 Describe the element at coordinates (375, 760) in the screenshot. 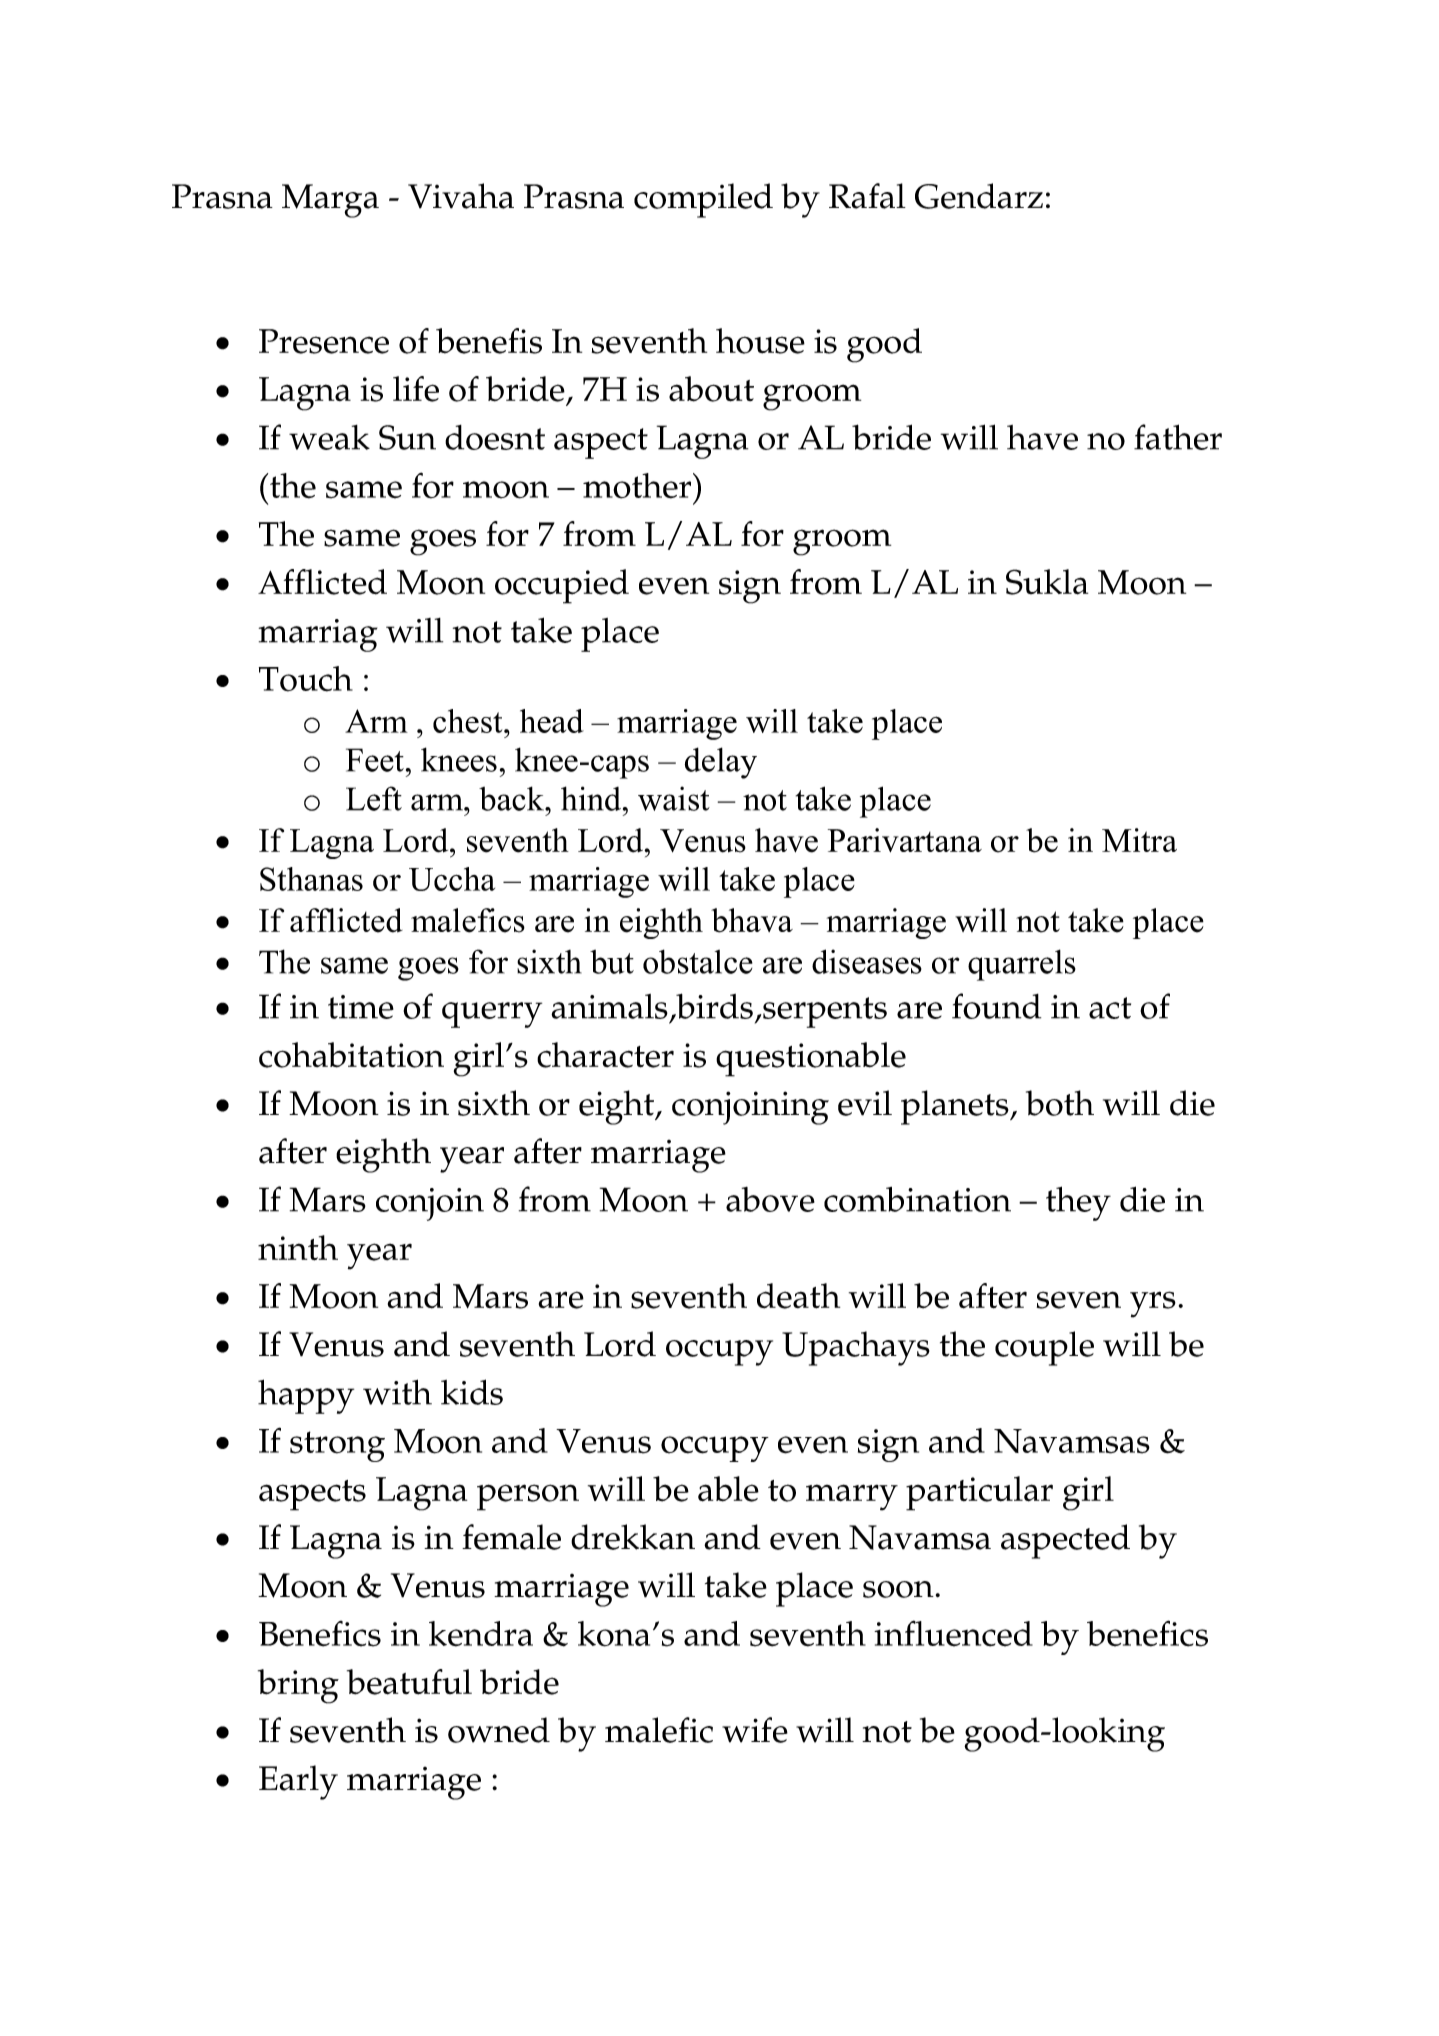

I see `Feet` at that location.
